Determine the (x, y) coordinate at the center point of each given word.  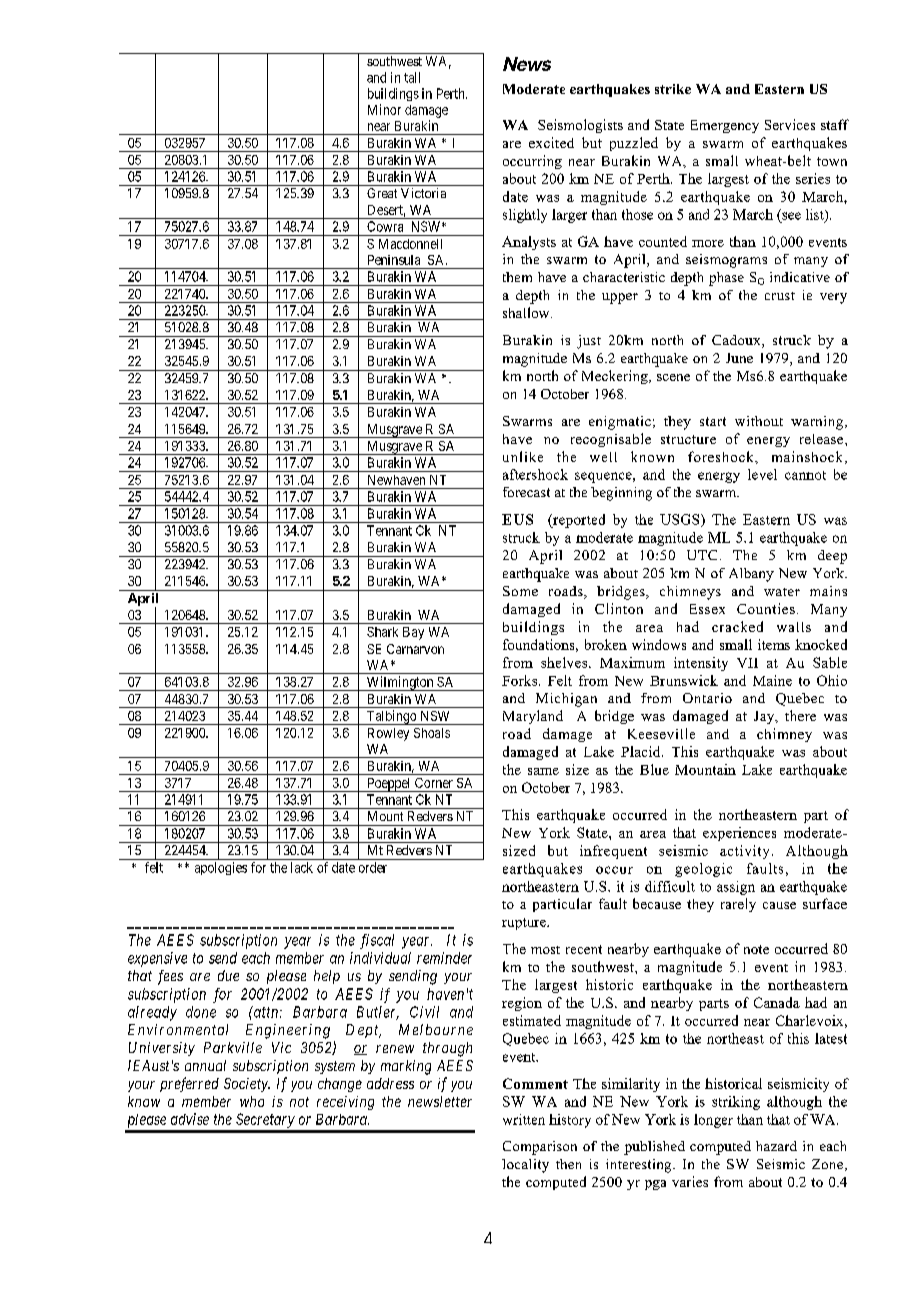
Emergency (725, 126)
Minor (384, 109)
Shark (382, 632)
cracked (737, 626)
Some (520, 591)
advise (190, 1119)
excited (551, 142)
